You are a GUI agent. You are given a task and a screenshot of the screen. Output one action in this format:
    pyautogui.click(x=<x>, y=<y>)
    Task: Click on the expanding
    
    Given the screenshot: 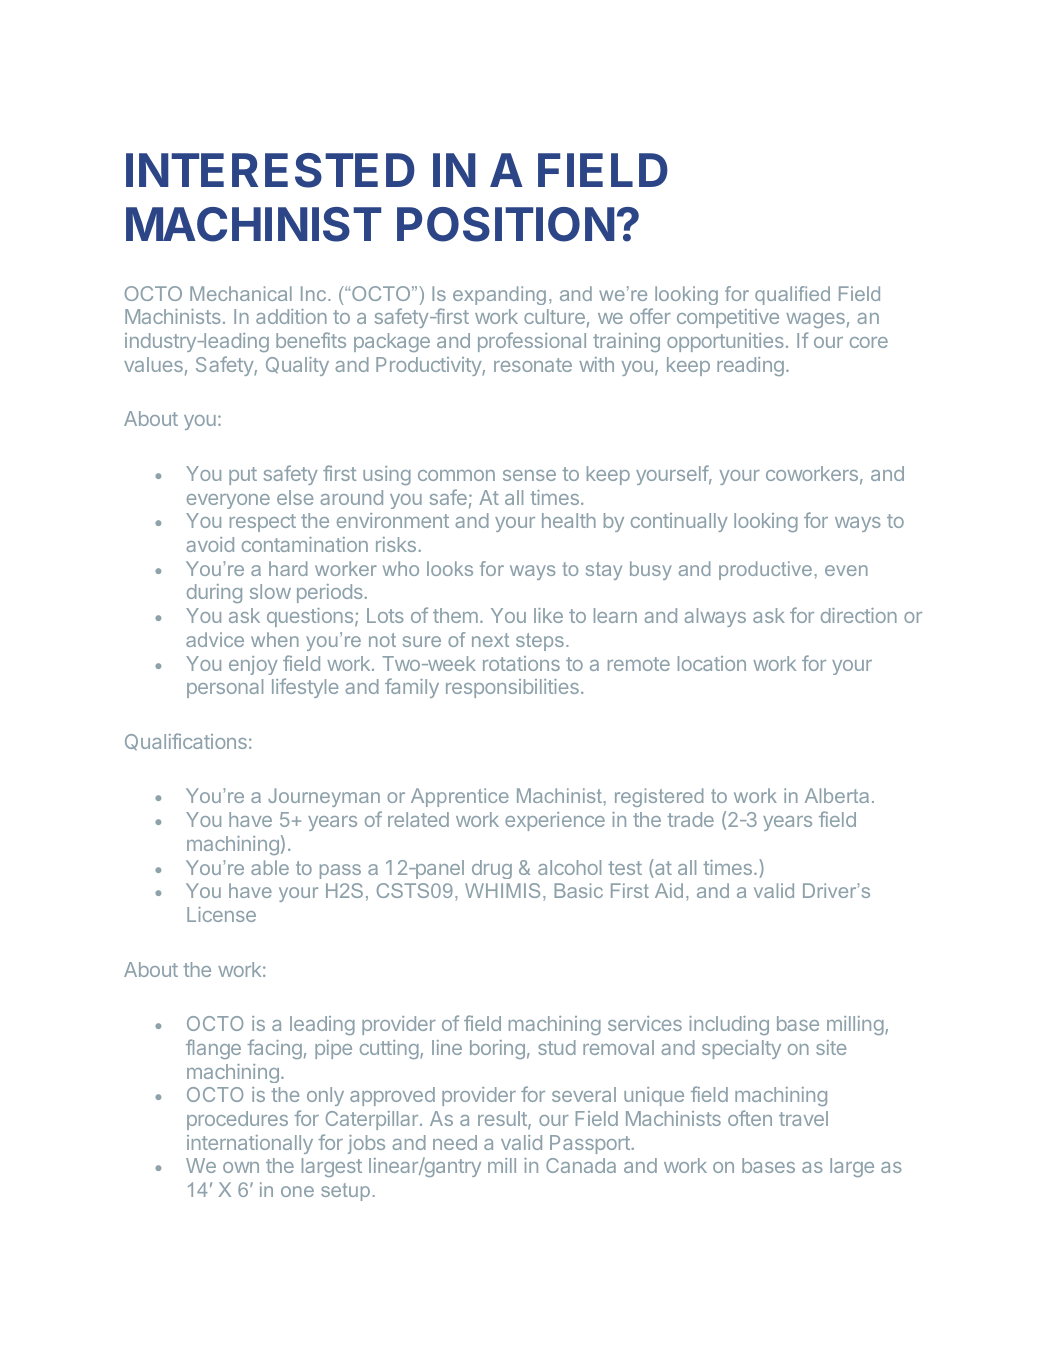 What is the action you would take?
    pyautogui.click(x=499, y=295)
